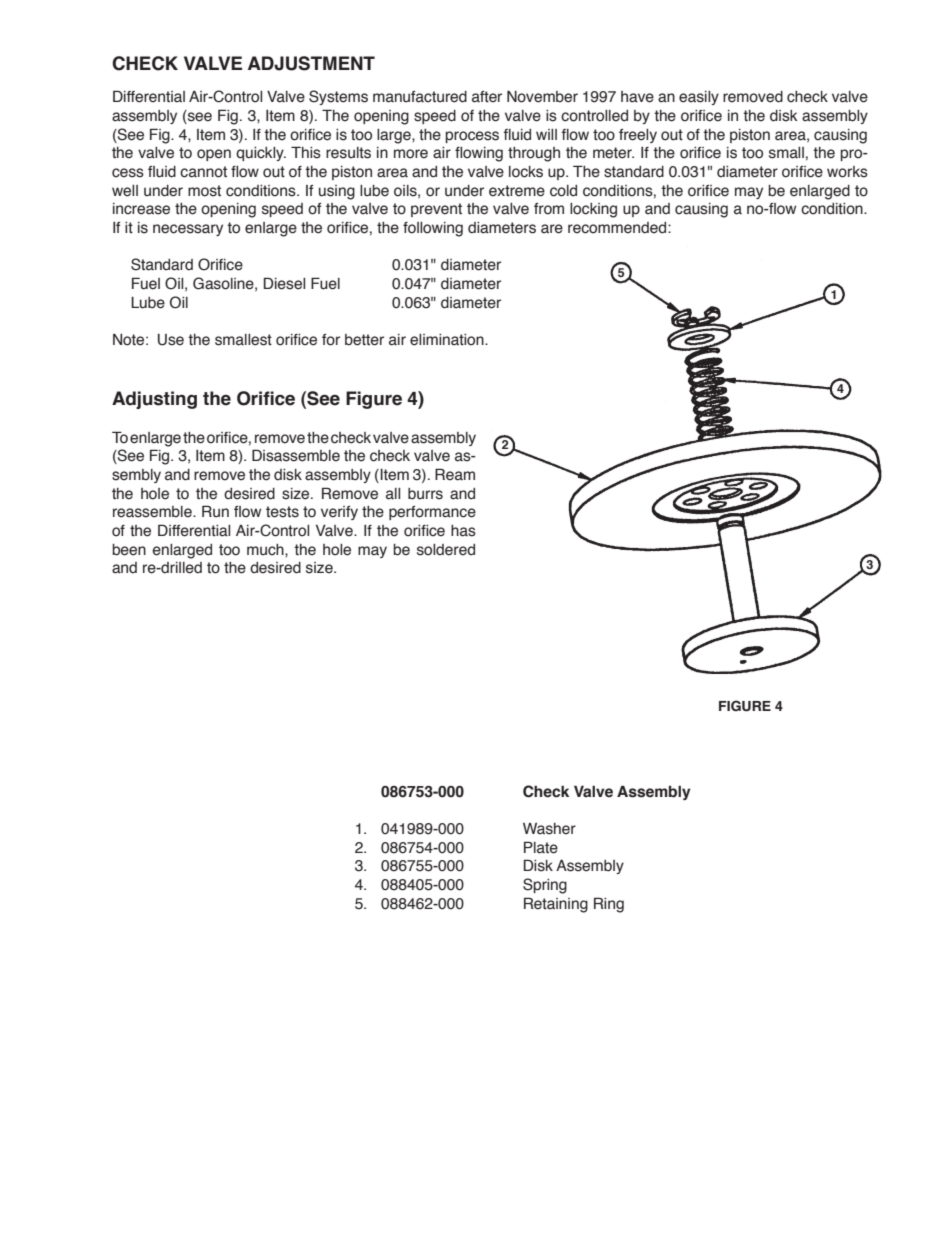 The image size is (952, 1233). I want to click on Diesel, so click(284, 283).
